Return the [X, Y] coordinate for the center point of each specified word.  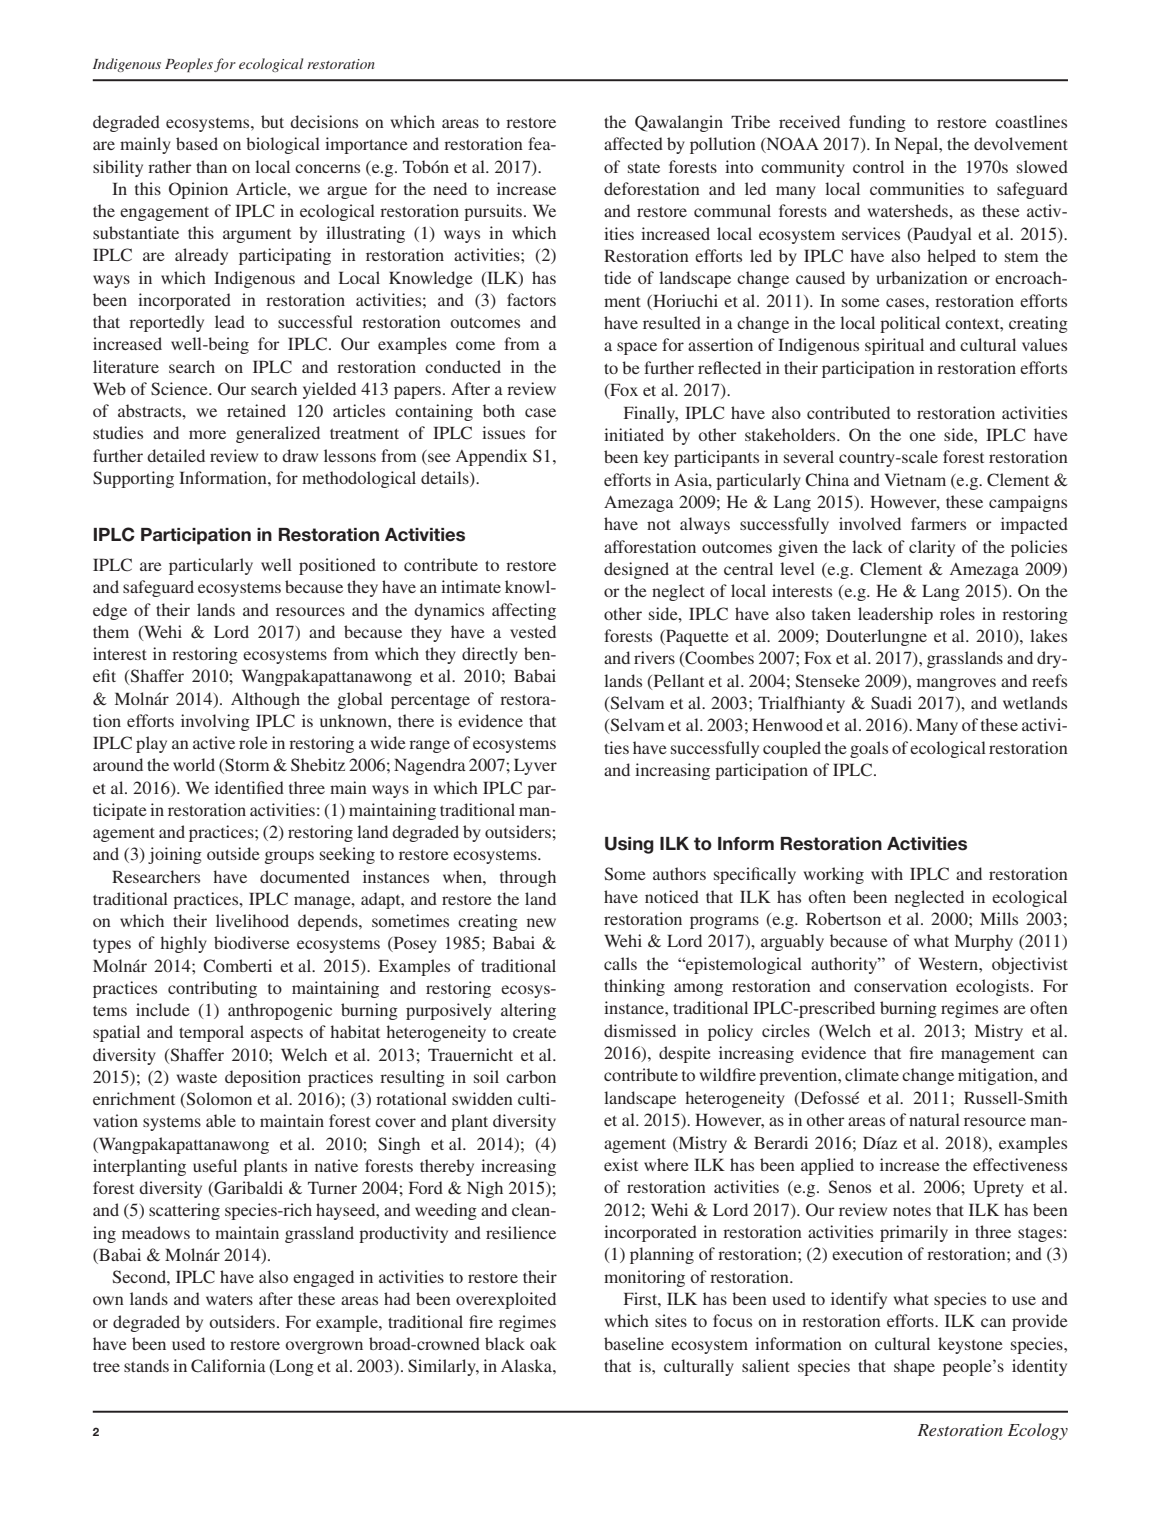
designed [636, 570]
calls [620, 963]
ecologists [992, 987]
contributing [212, 989]
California [228, 1366]
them [111, 631]
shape [914, 1367]
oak [543, 1343]
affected [633, 143]
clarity [932, 548]
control [878, 166]
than [211, 166]
